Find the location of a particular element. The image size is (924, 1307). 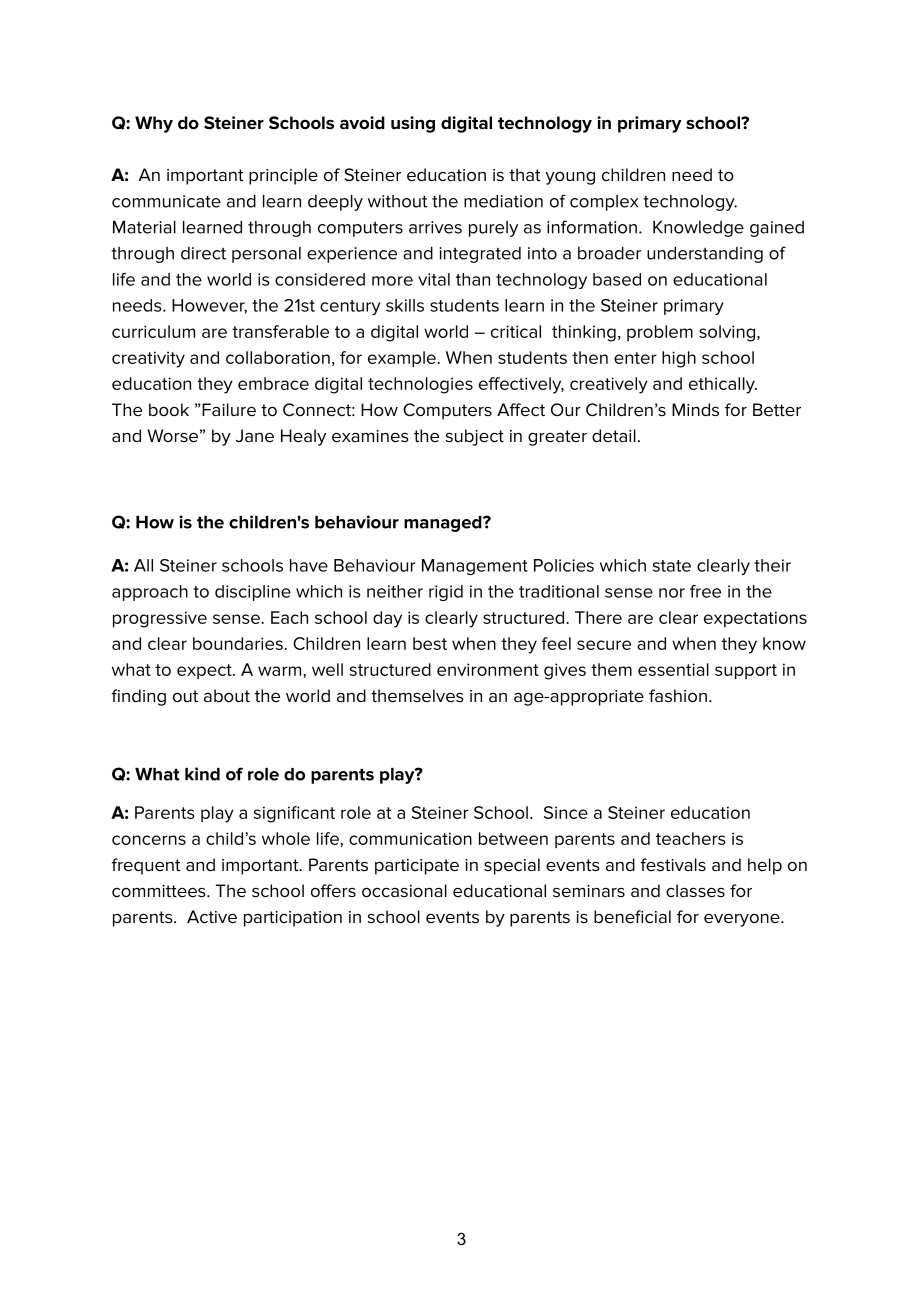

fashion is located at coordinates (678, 696).
